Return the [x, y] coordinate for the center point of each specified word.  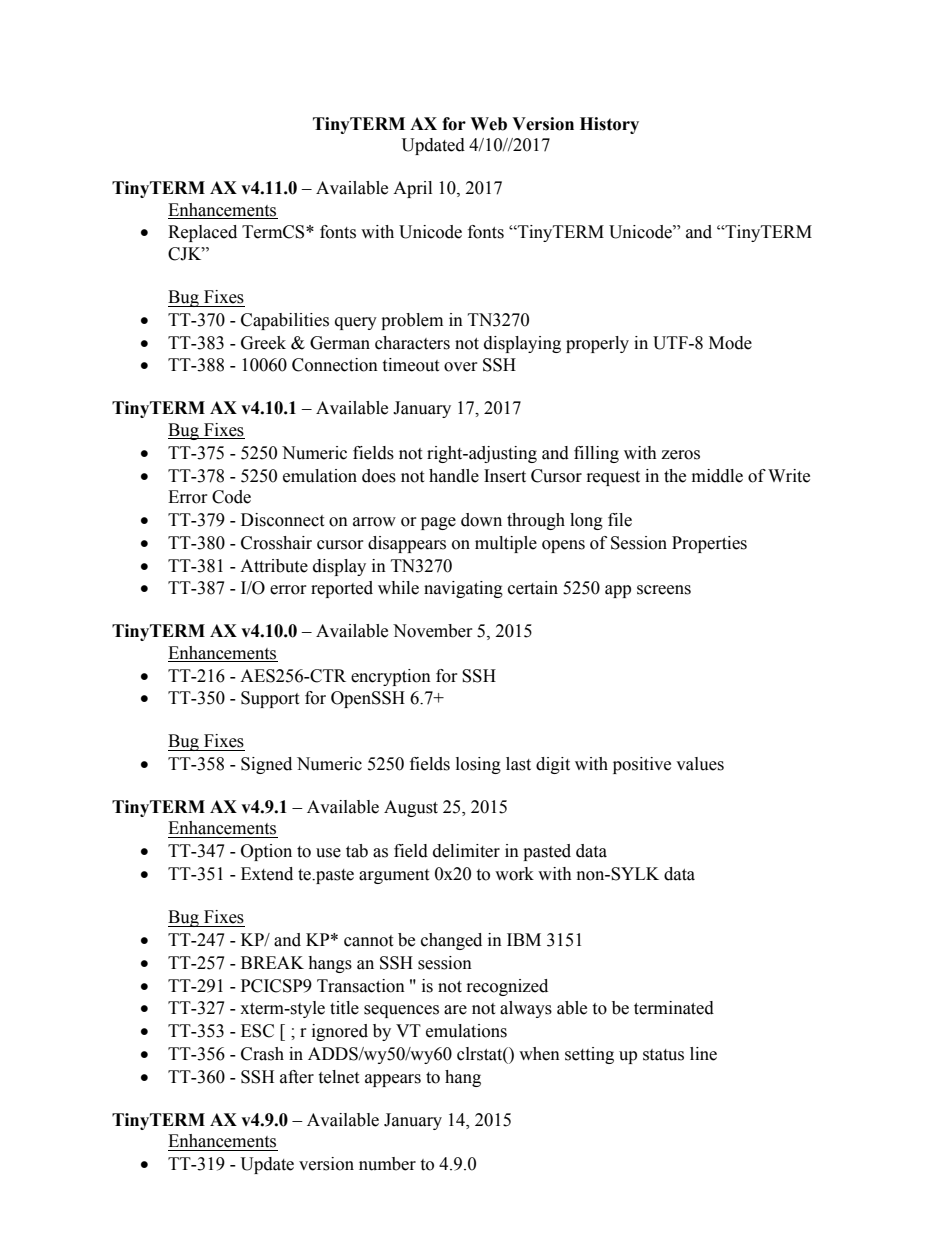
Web [488, 124]
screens [664, 590]
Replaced [202, 233]
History [609, 125]
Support [270, 699]
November [433, 631]
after [297, 1077]
